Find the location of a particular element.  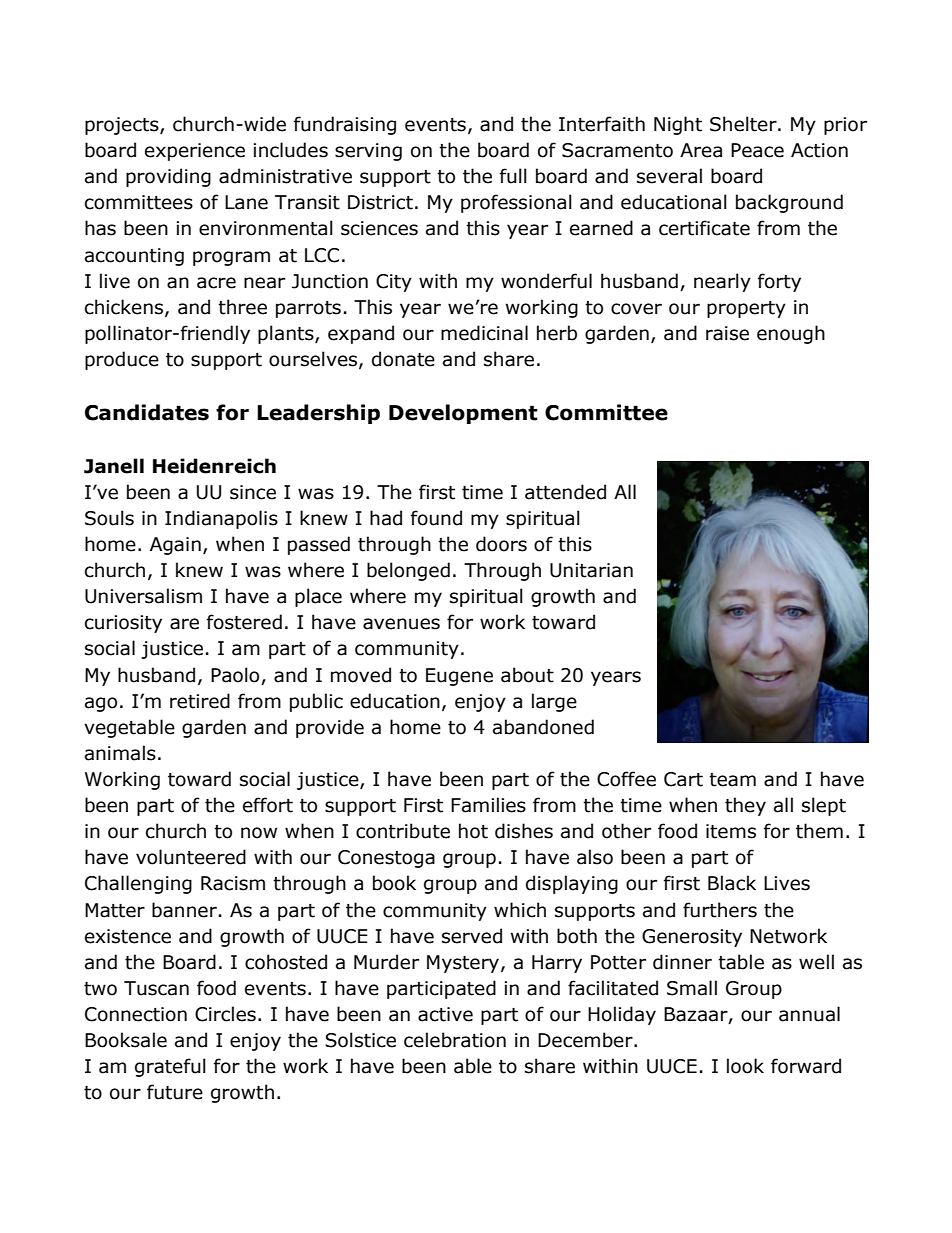

experience is located at coordinates (195, 152).
